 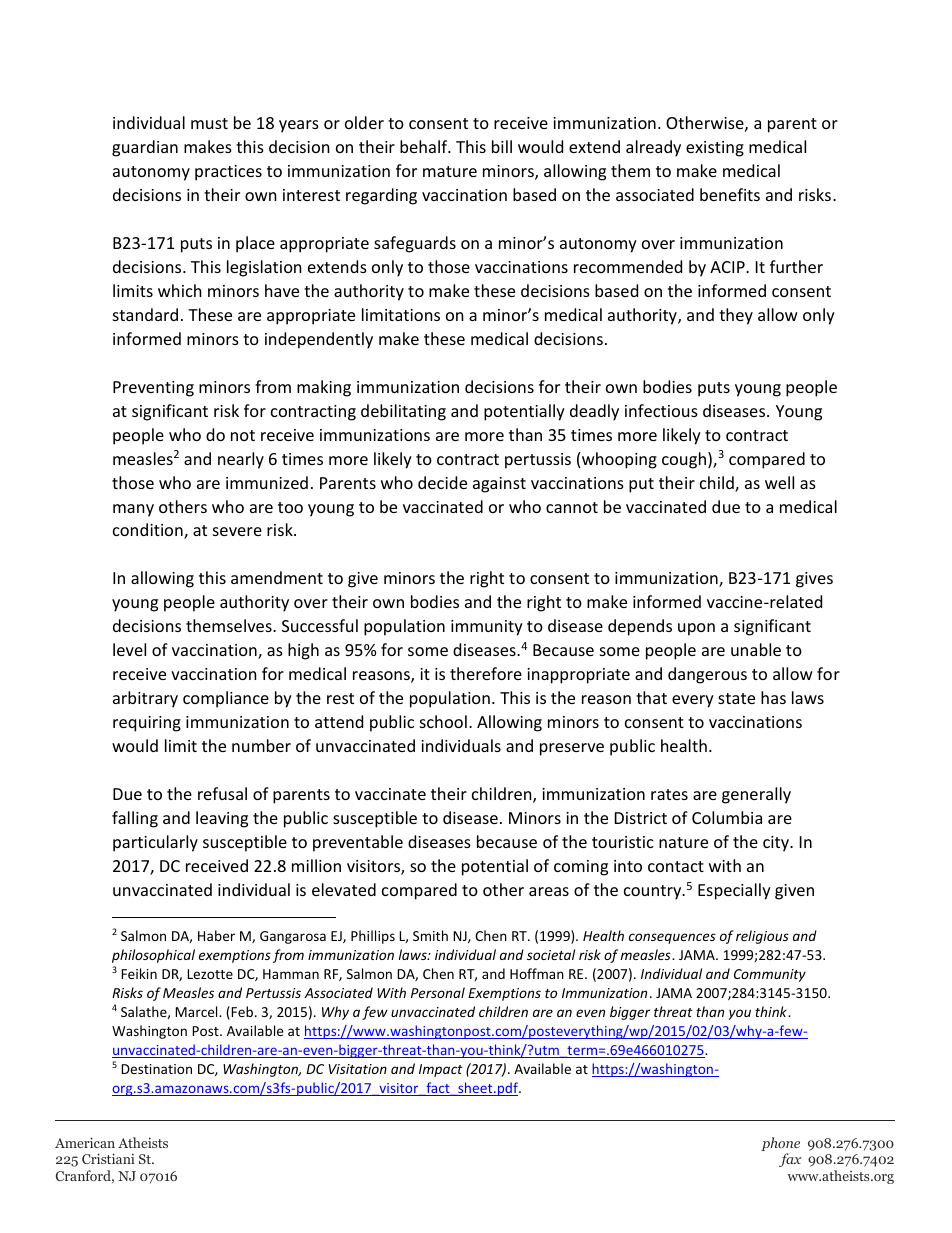 I want to click on many, so click(x=133, y=510).
